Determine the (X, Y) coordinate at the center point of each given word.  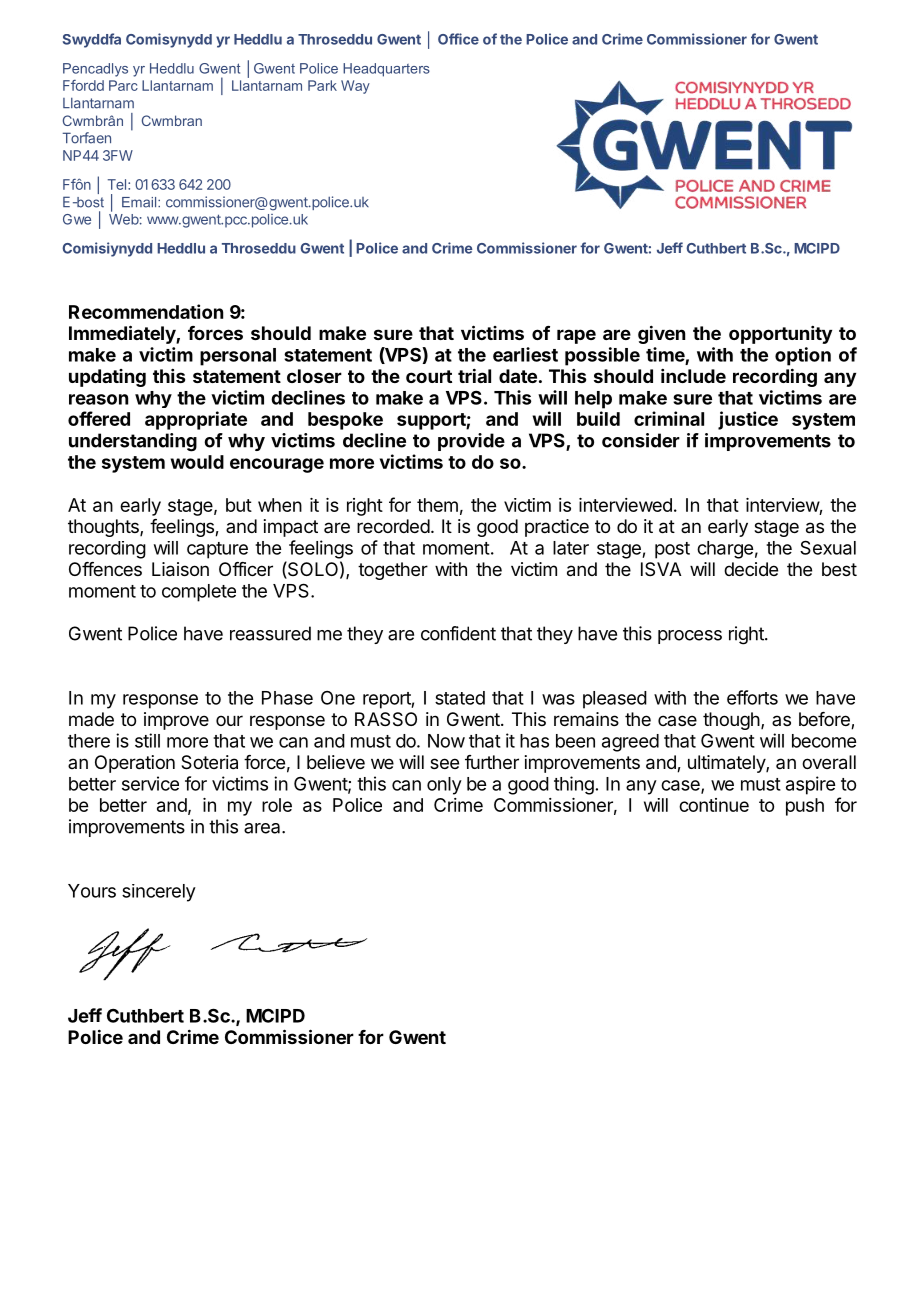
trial (474, 375)
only (444, 786)
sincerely (159, 893)
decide (751, 569)
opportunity (780, 335)
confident (458, 633)
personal (238, 357)
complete (199, 593)
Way (355, 87)
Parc (123, 85)
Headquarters (386, 70)
